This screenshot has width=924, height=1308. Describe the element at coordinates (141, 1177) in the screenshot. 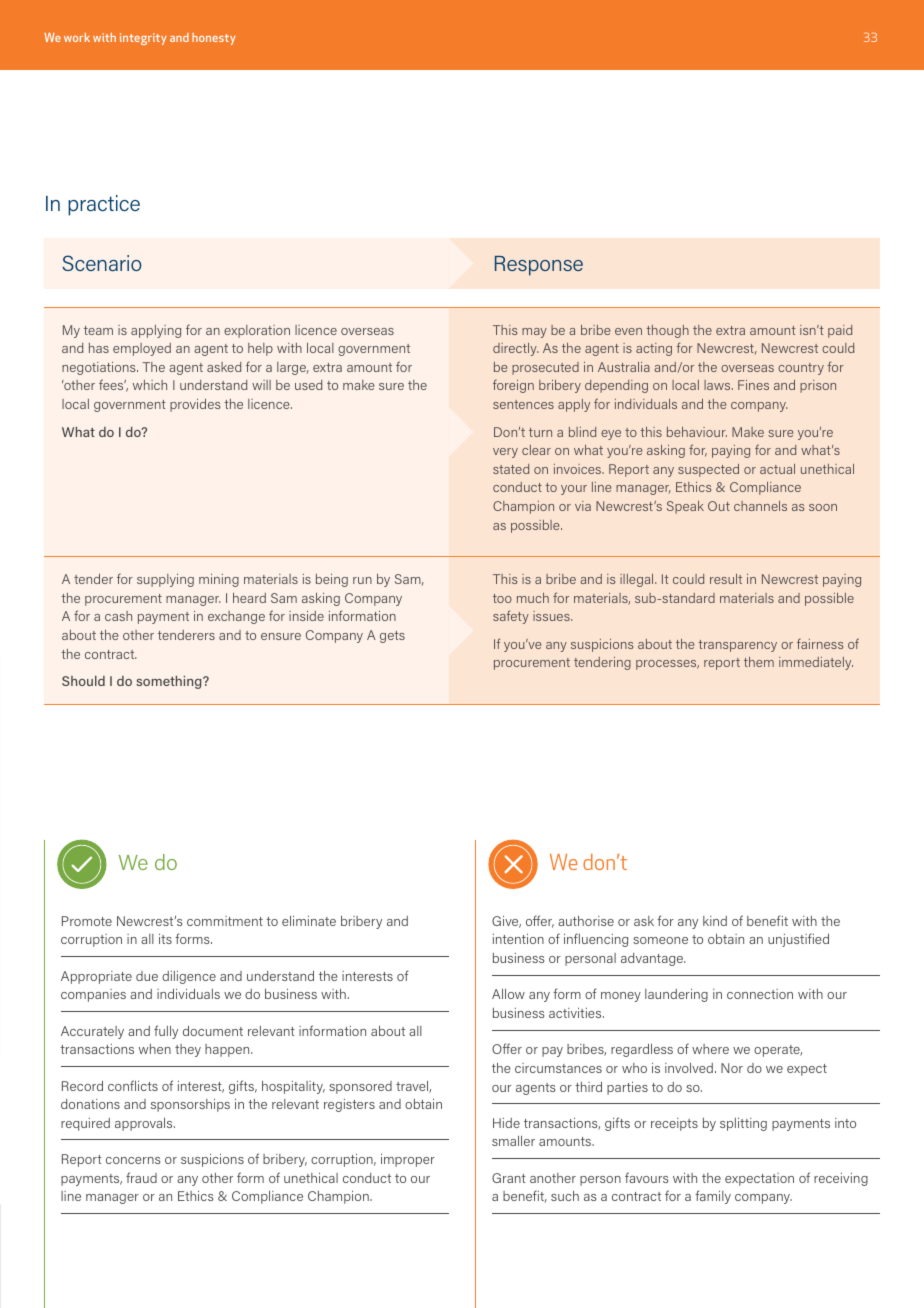

I see `fraud` at that location.
